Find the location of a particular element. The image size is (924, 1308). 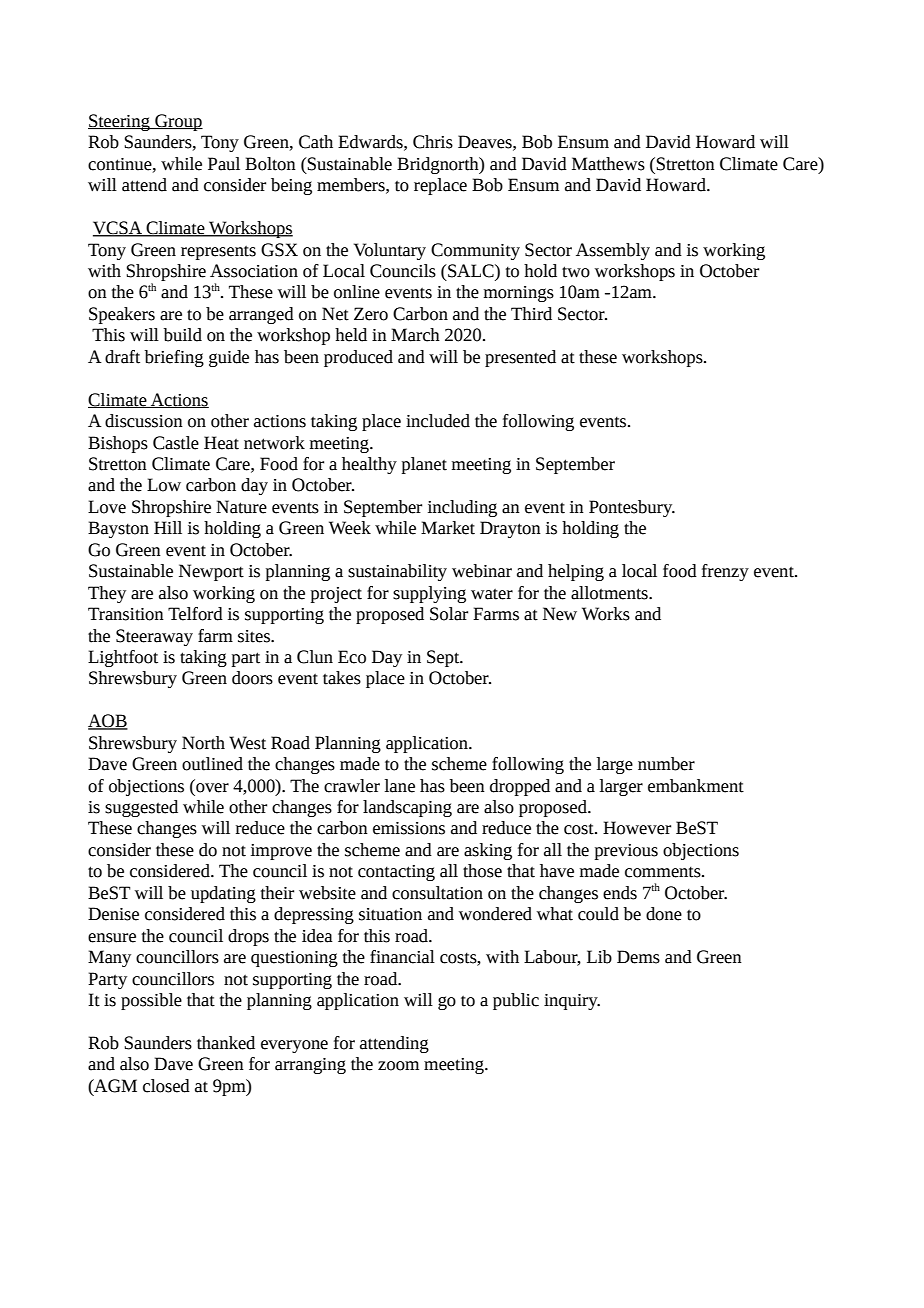

Chris is located at coordinates (433, 142).
